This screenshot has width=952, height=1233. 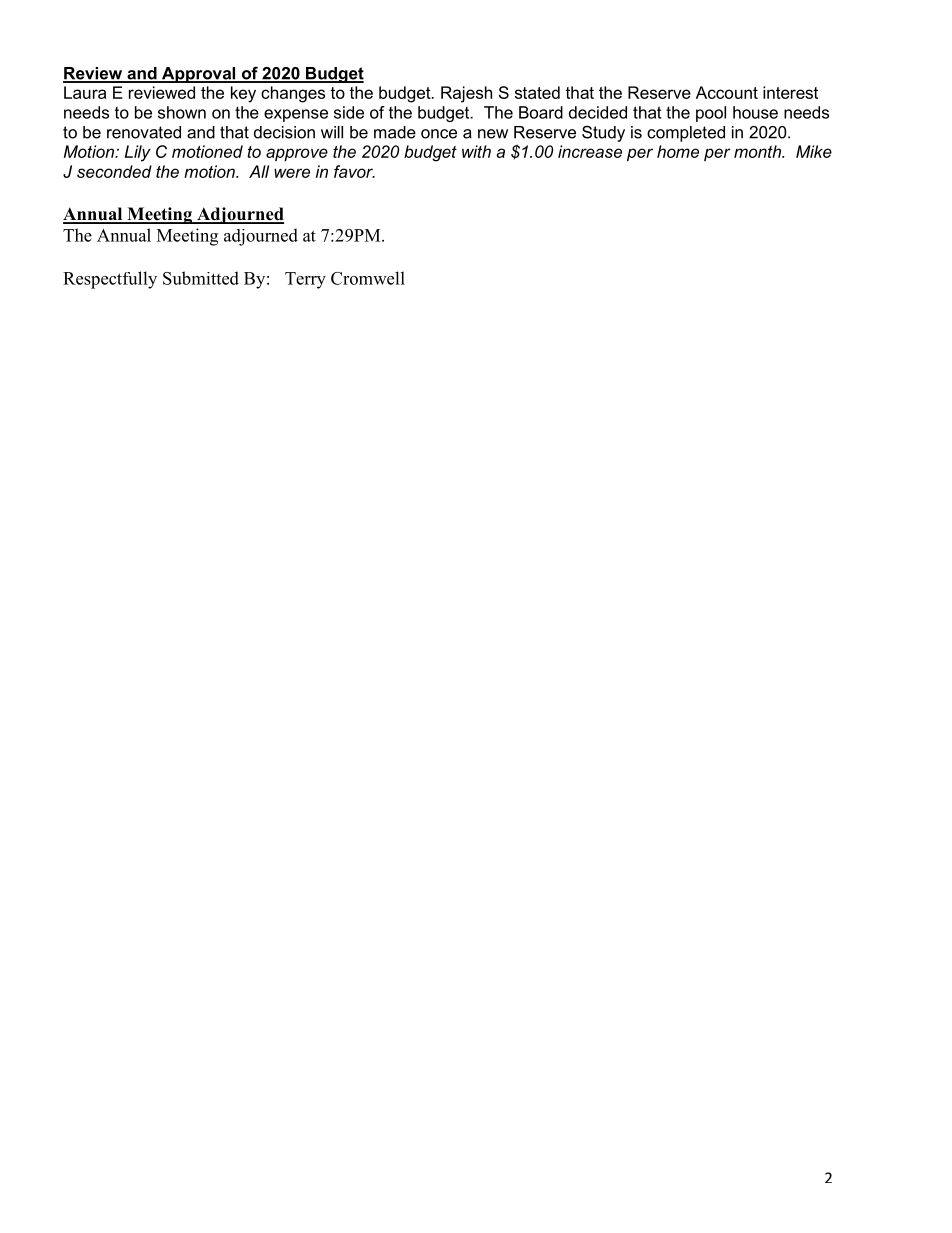 What do you see at coordinates (727, 92) in the screenshot?
I see `Account` at bounding box center [727, 92].
